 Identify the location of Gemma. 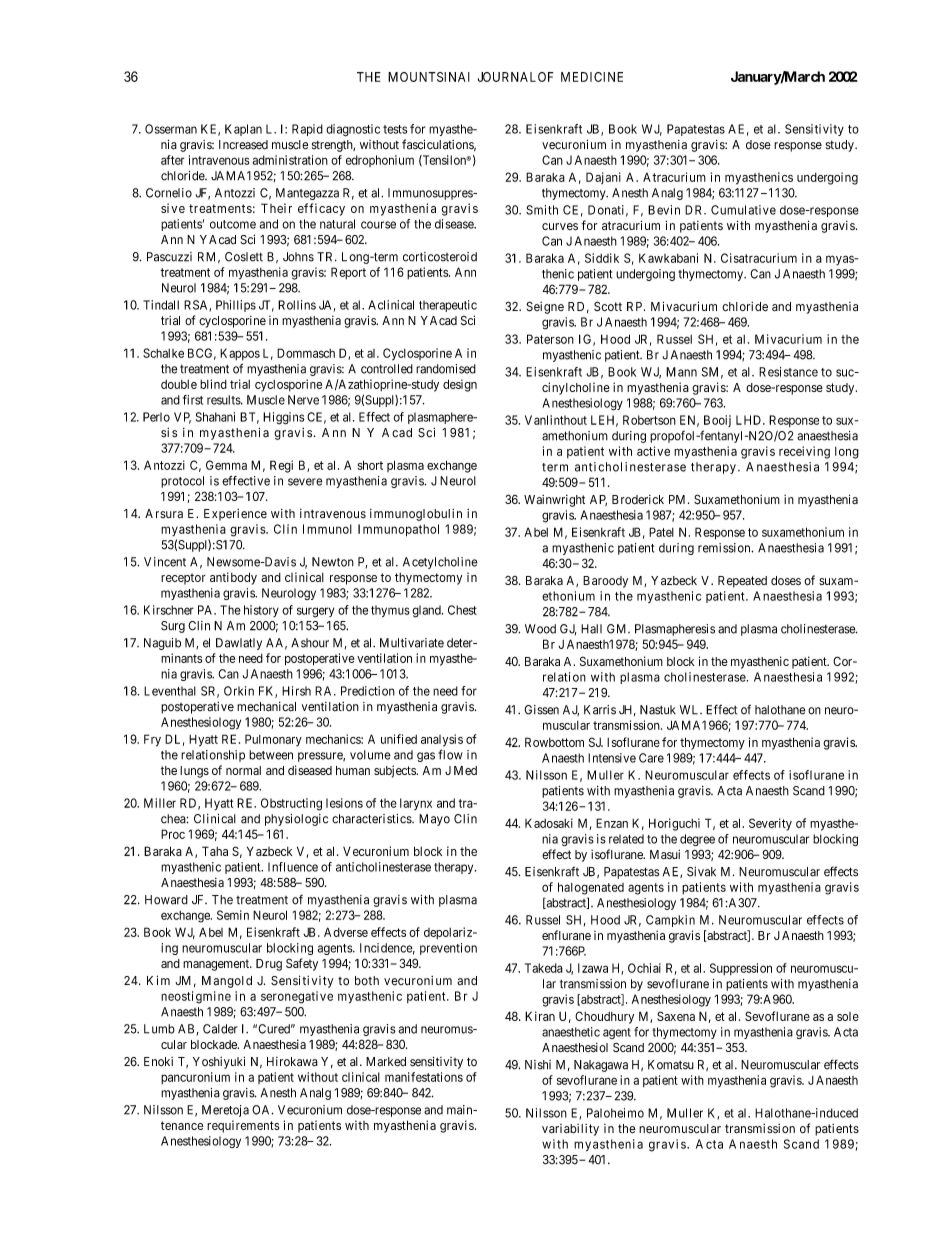
(226, 465).
